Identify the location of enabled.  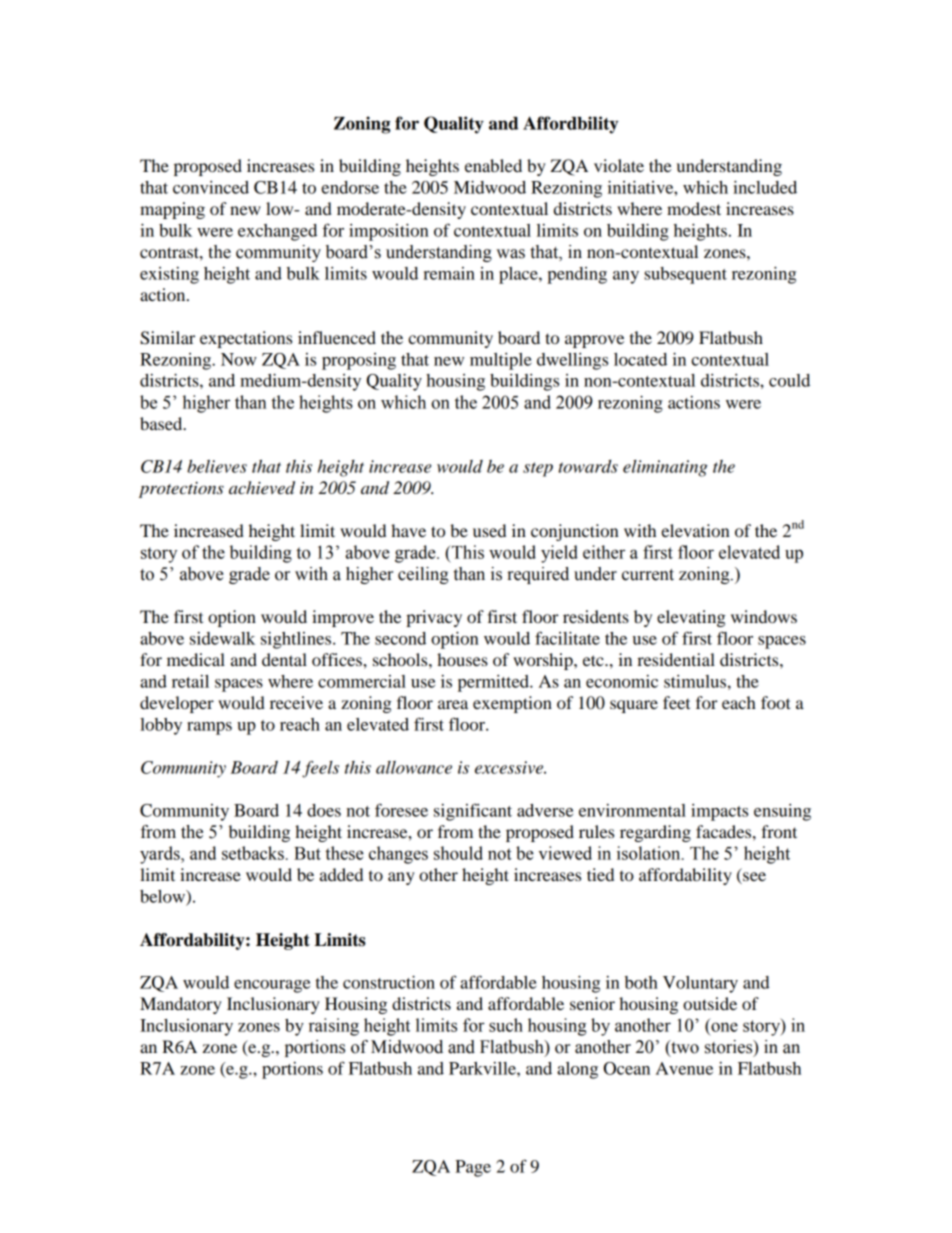
(493, 165).
